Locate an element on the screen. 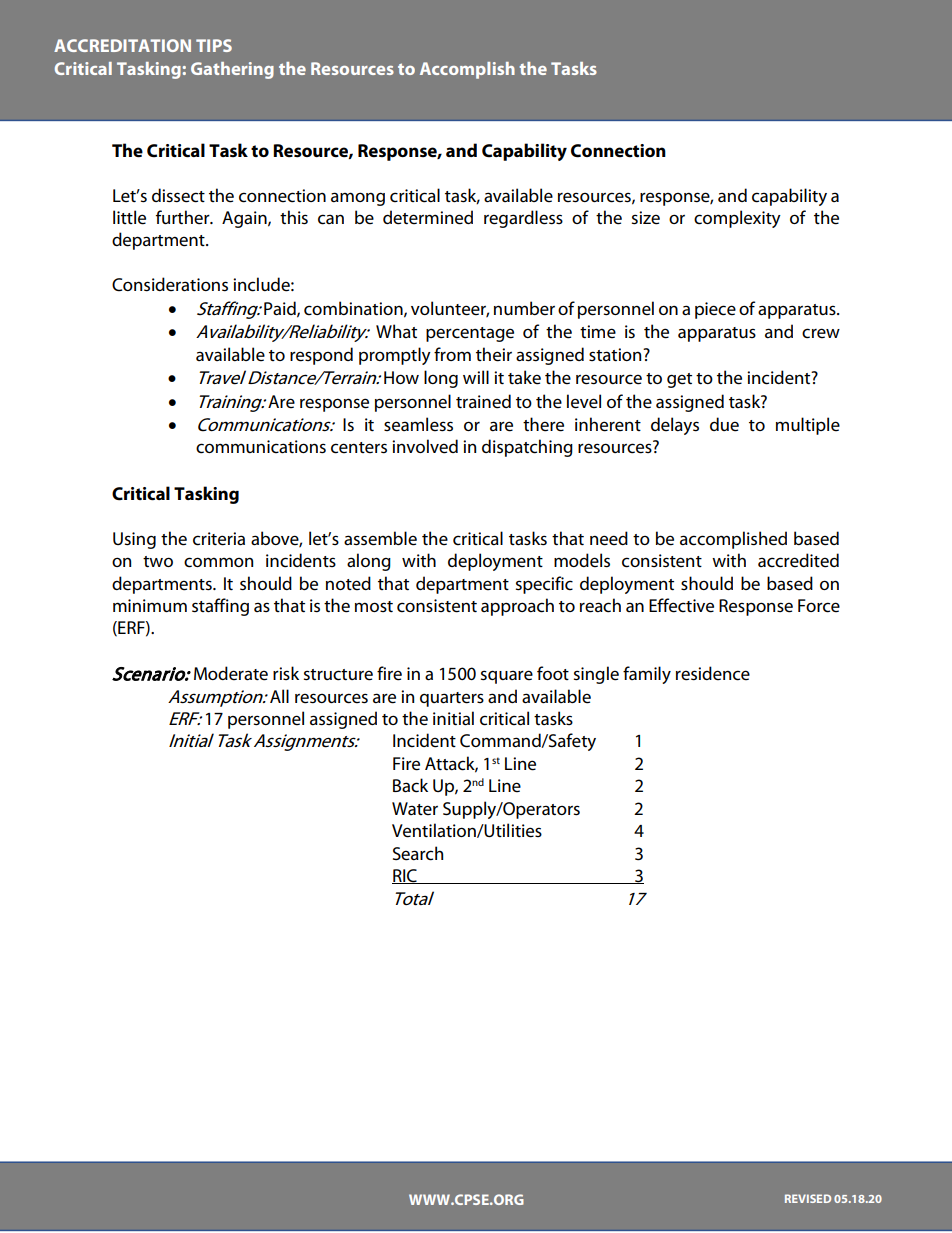 The width and height of the screenshot is (952, 1233). REVISED is located at coordinates (808, 1198).
